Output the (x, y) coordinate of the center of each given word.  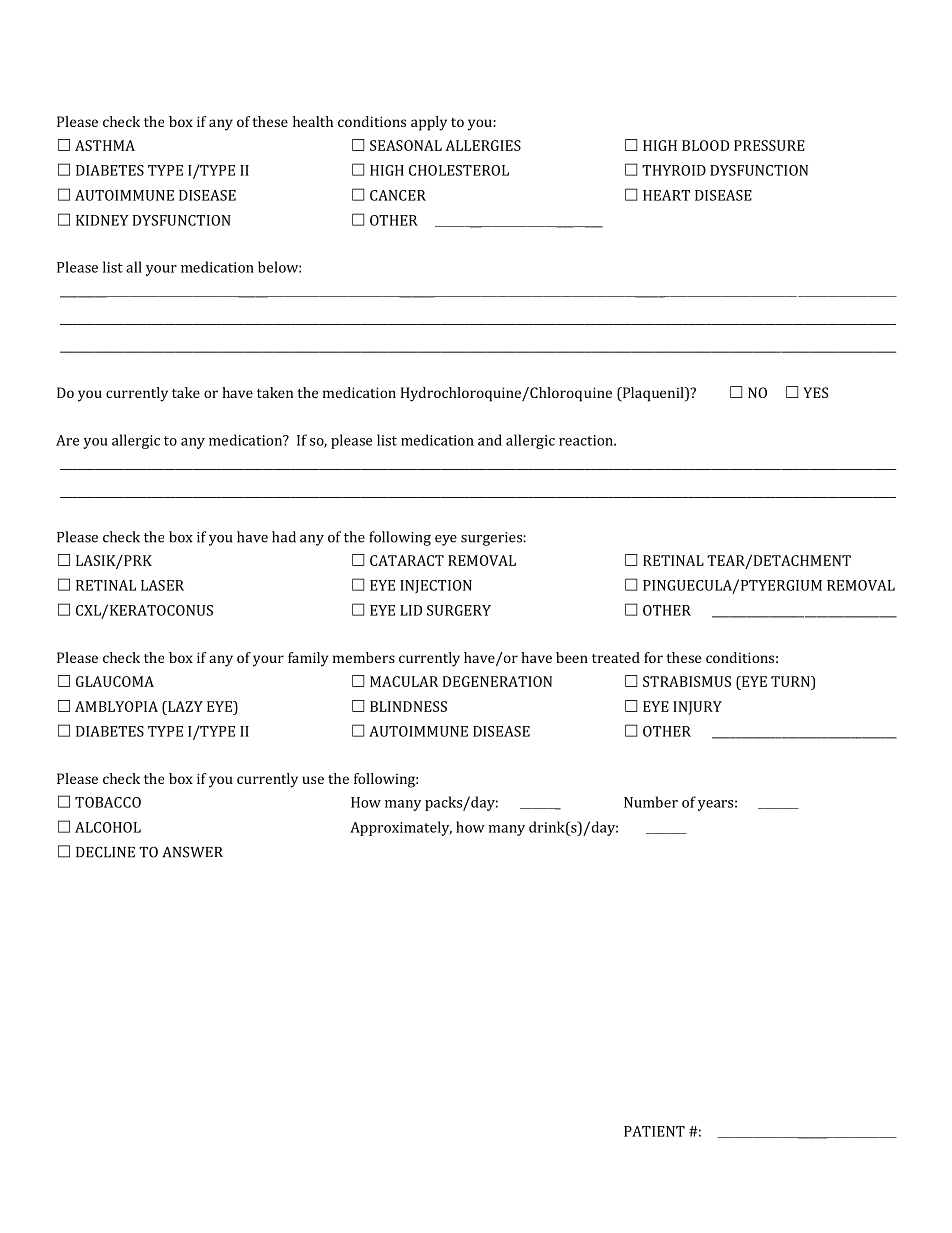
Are (67, 440)
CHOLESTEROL (459, 170)
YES (815, 392)
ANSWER (192, 852)
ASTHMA (105, 145)
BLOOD (705, 145)
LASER (162, 585)
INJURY (697, 708)
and (490, 440)
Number (651, 802)
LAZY (184, 706)
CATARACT (407, 560)
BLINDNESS (408, 706)
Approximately (401, 828)
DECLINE (105, 852)
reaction (587, 440)
